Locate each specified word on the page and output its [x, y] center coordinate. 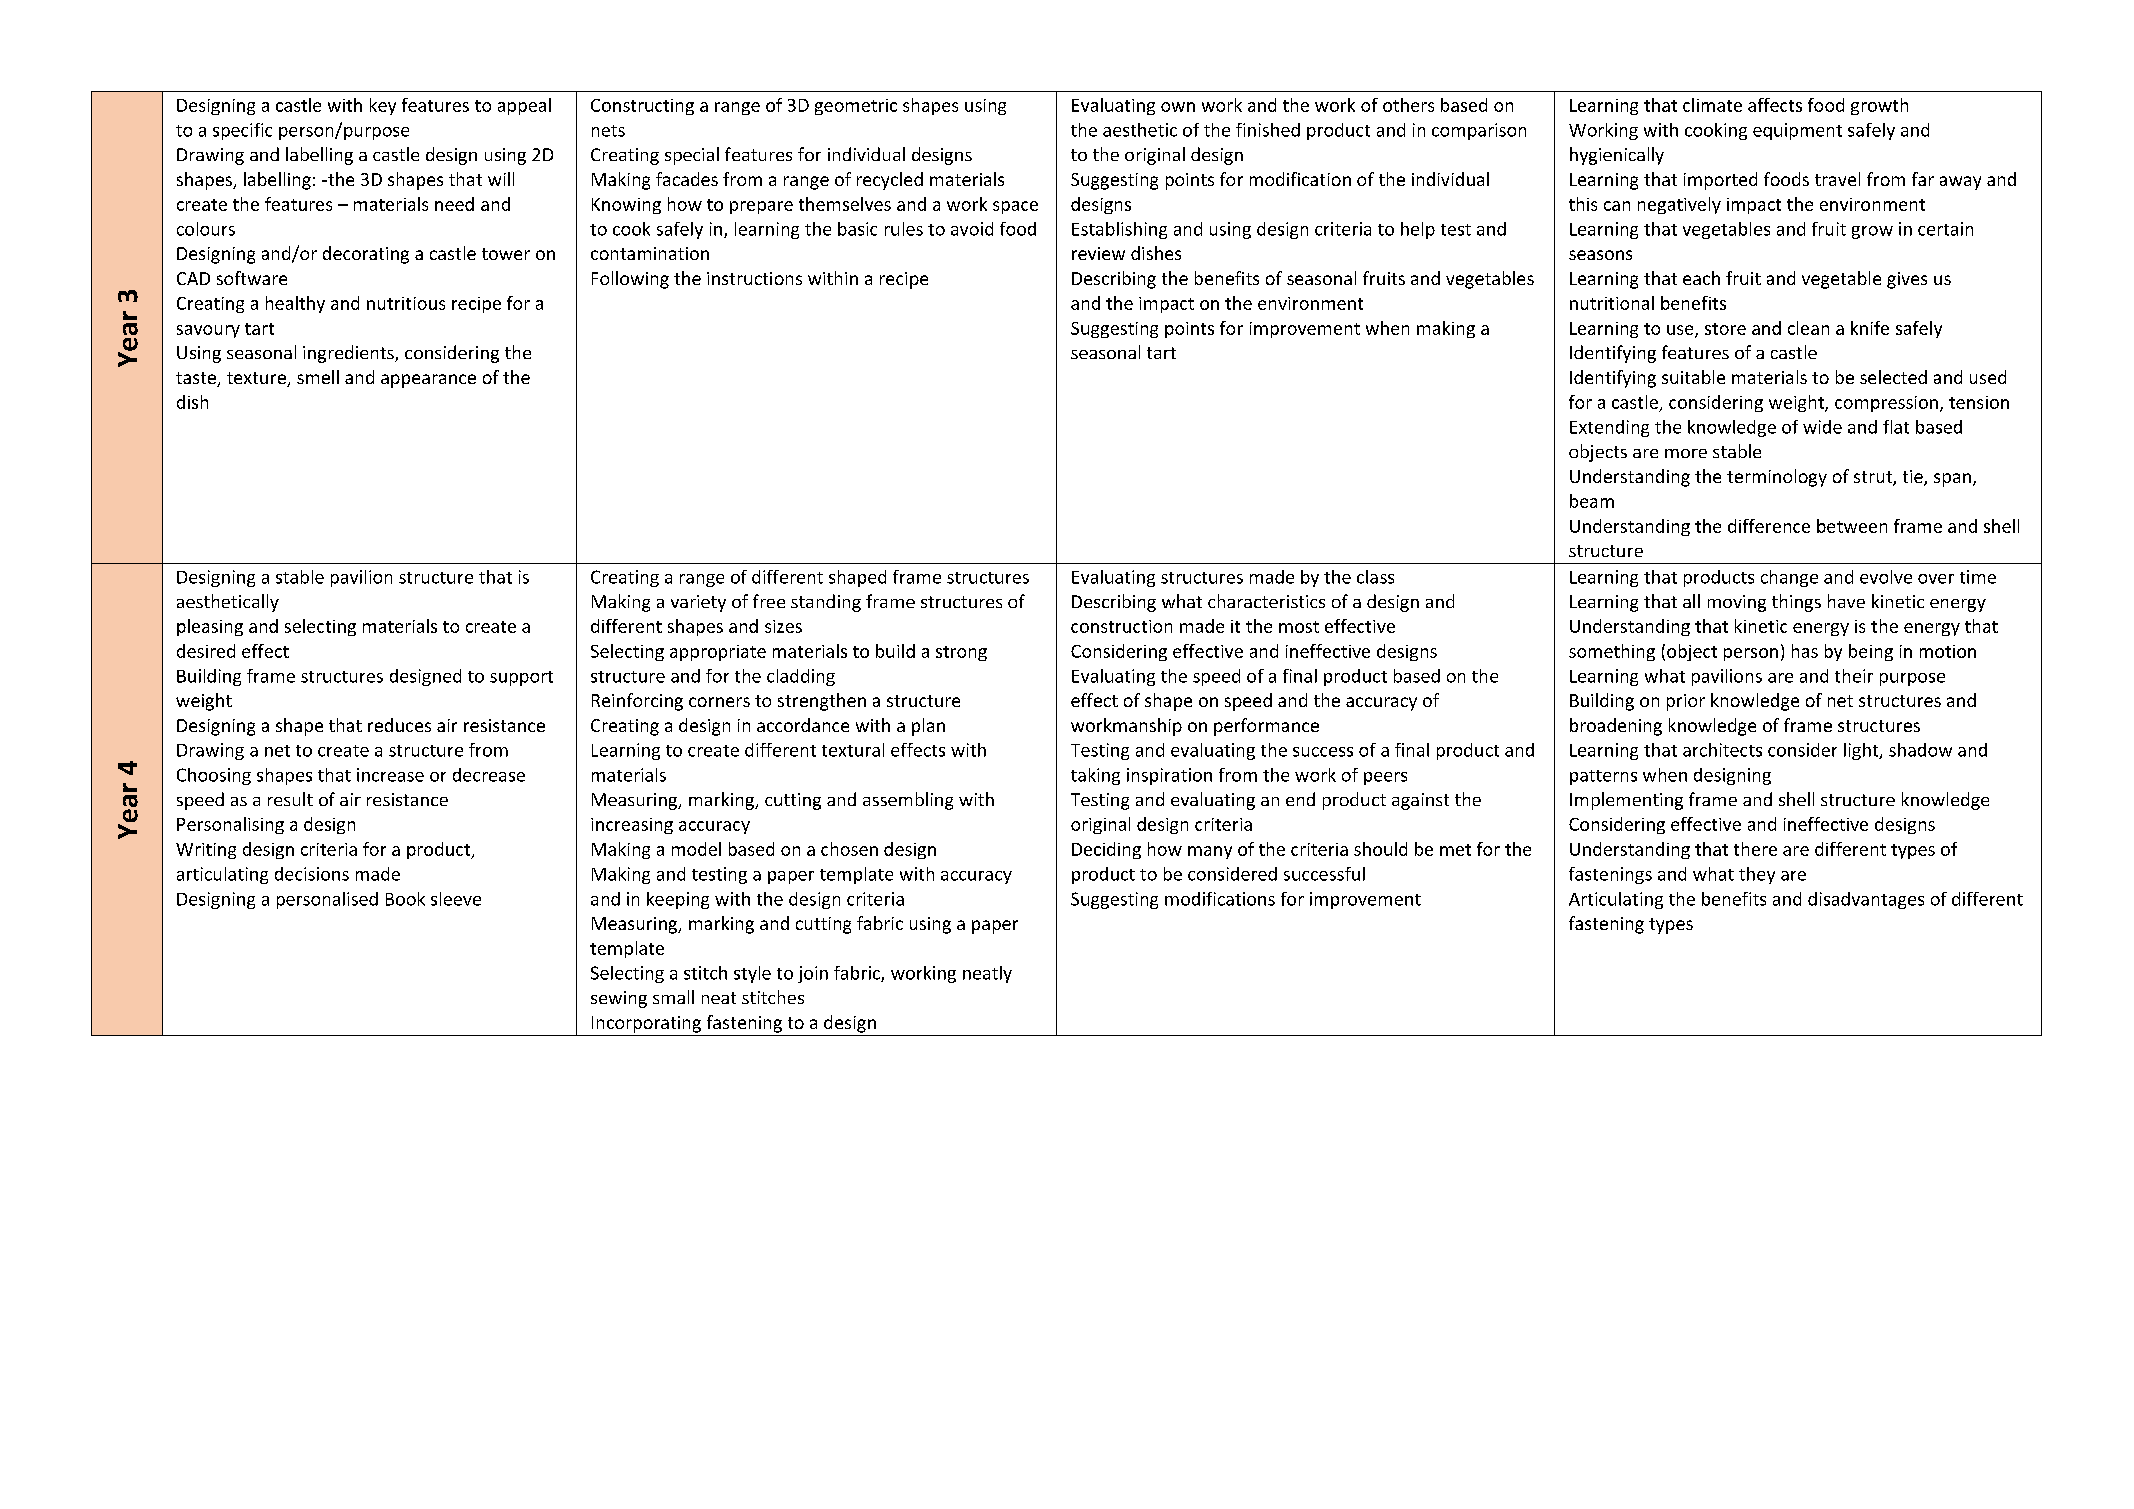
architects [1722, 750]
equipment [1797, 131]
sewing [619, 999]
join [813, 974]
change [1789, 578]
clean [1808, 328]
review [1098, 253]
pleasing [210, 627]
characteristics [1266, 601]
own [1178, 107]
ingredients [349, 354]
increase [390, 775]
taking [1095, 776]
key [383, 106]
